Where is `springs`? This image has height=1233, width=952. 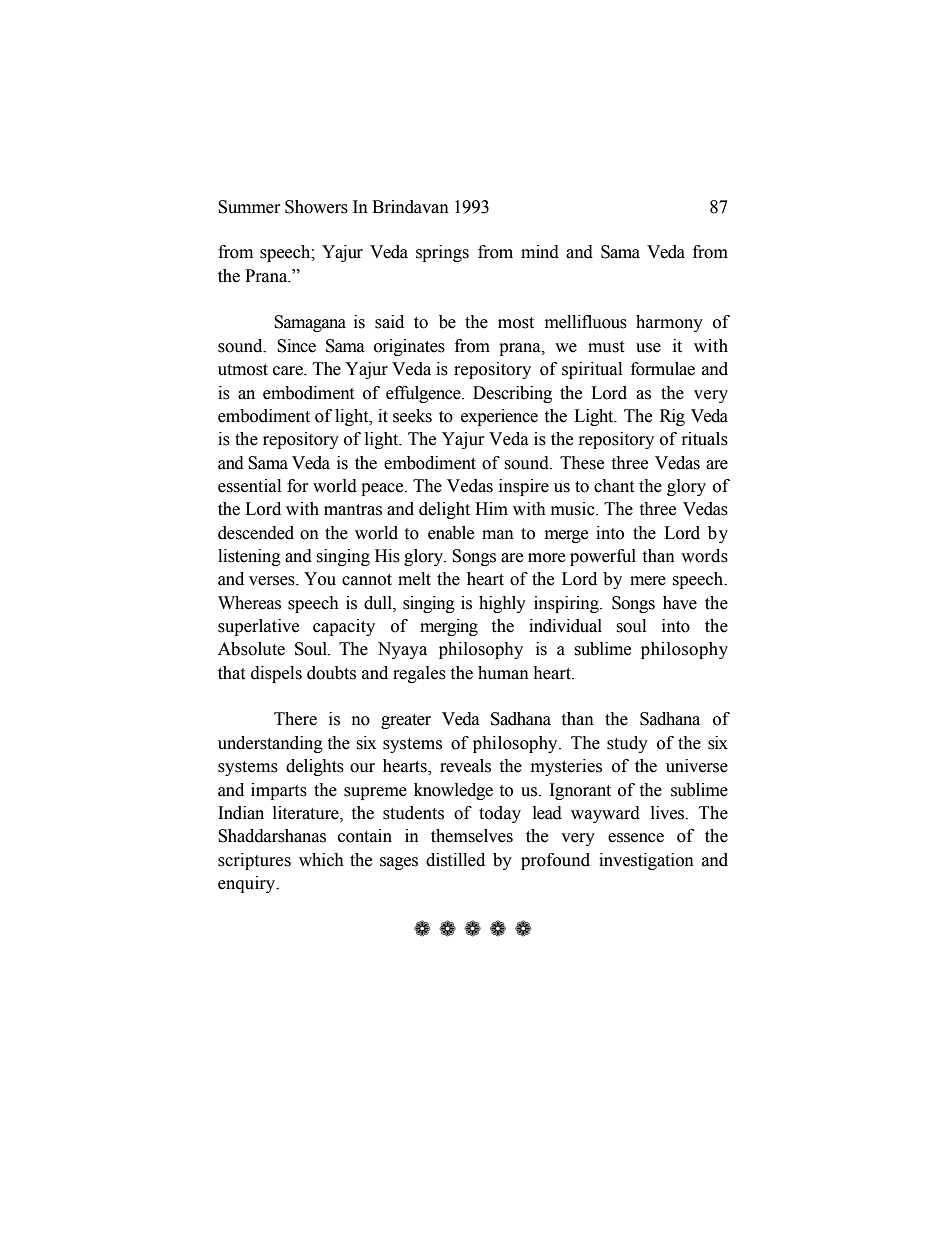 springs is located at coordinates (442, 253).
